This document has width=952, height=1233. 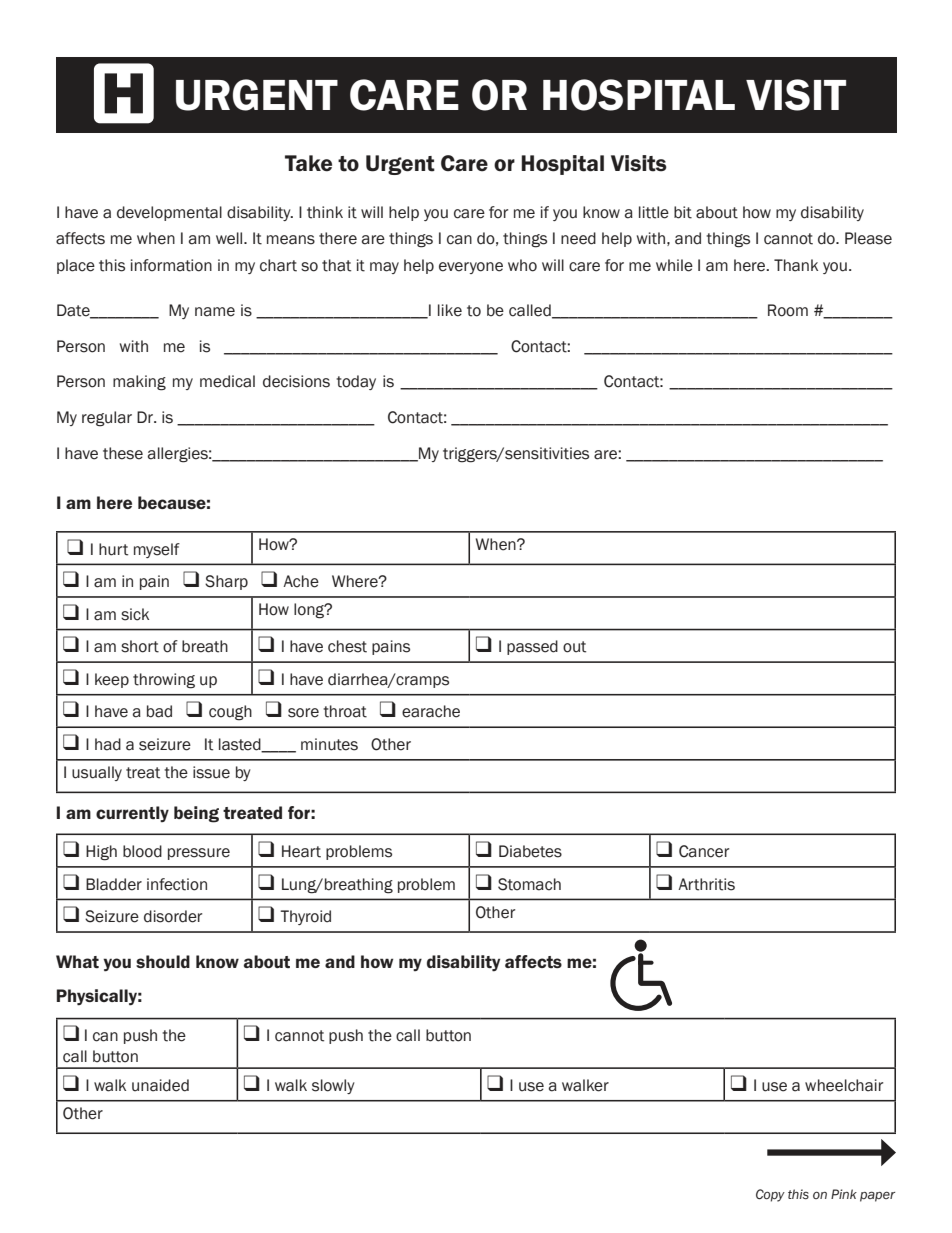 What do you see at coordinates (471, 268) in the document?
I see `everyone` at bounding box center [471, 268].
